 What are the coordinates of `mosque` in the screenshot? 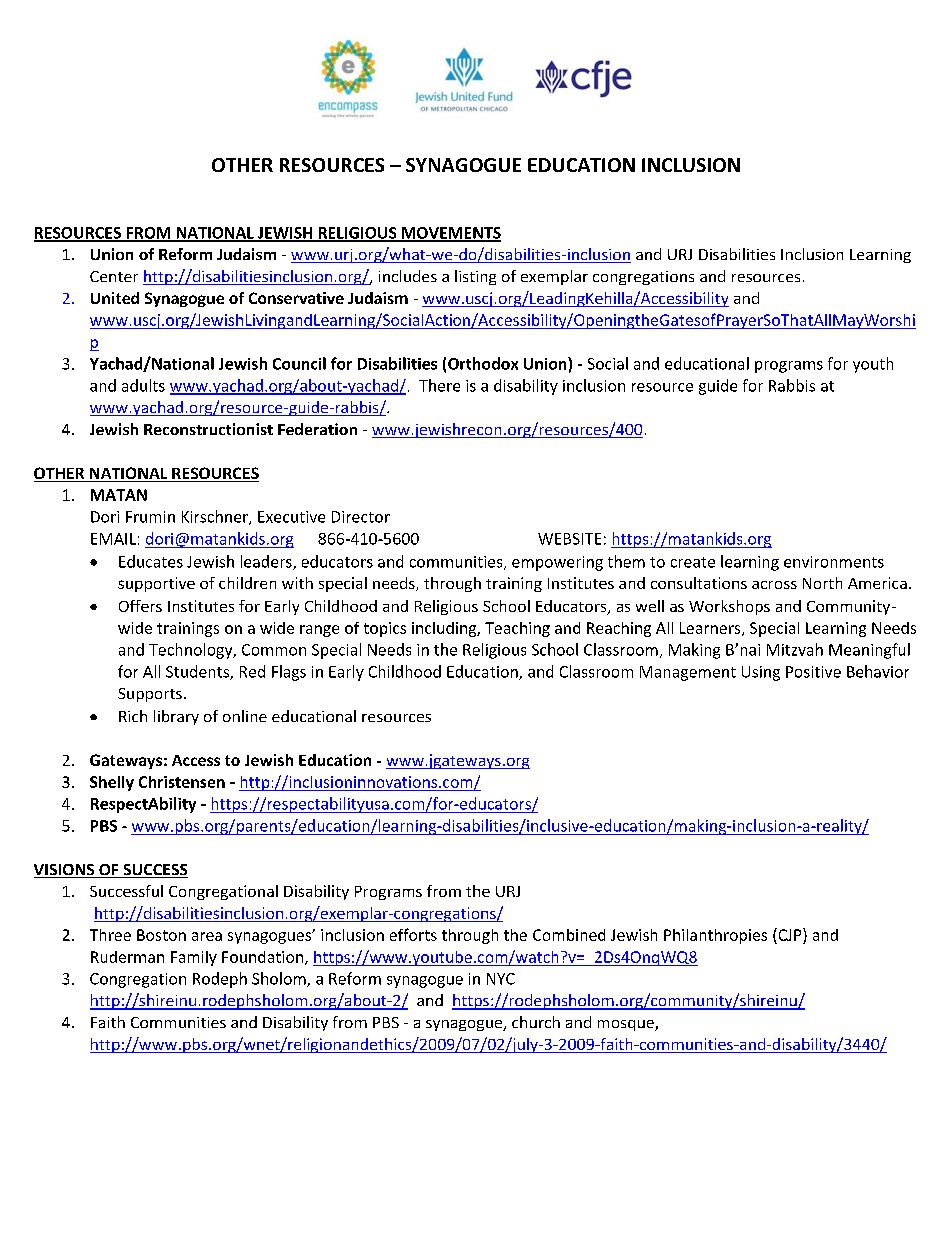 It's located at (627, 1025).
